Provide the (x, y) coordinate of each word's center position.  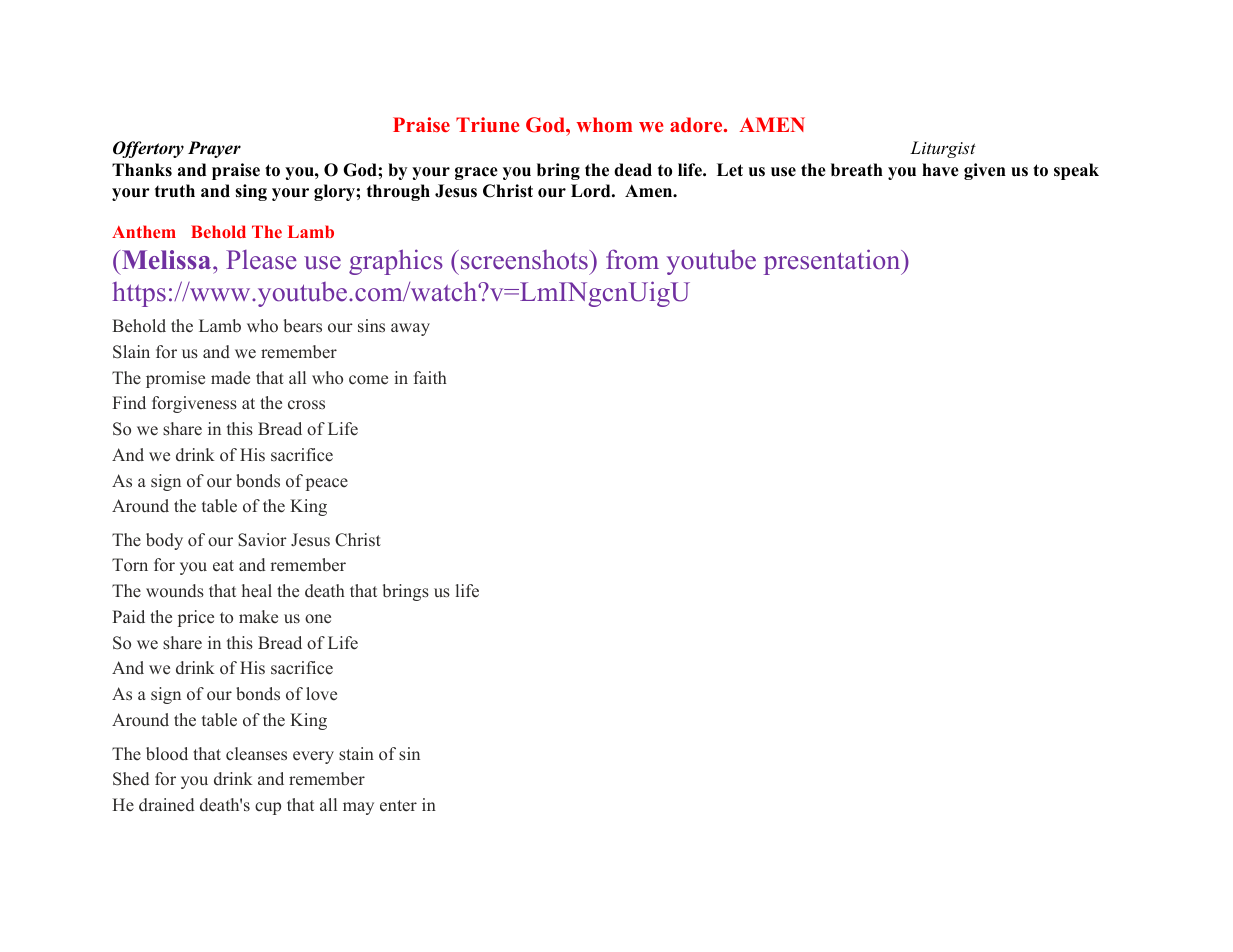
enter (398, 806)
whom (604, 124)
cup (268, 808)
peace (327, 484)
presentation (833, 262)
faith (430, 377)
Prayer (214, 149)
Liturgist (943, 149)
